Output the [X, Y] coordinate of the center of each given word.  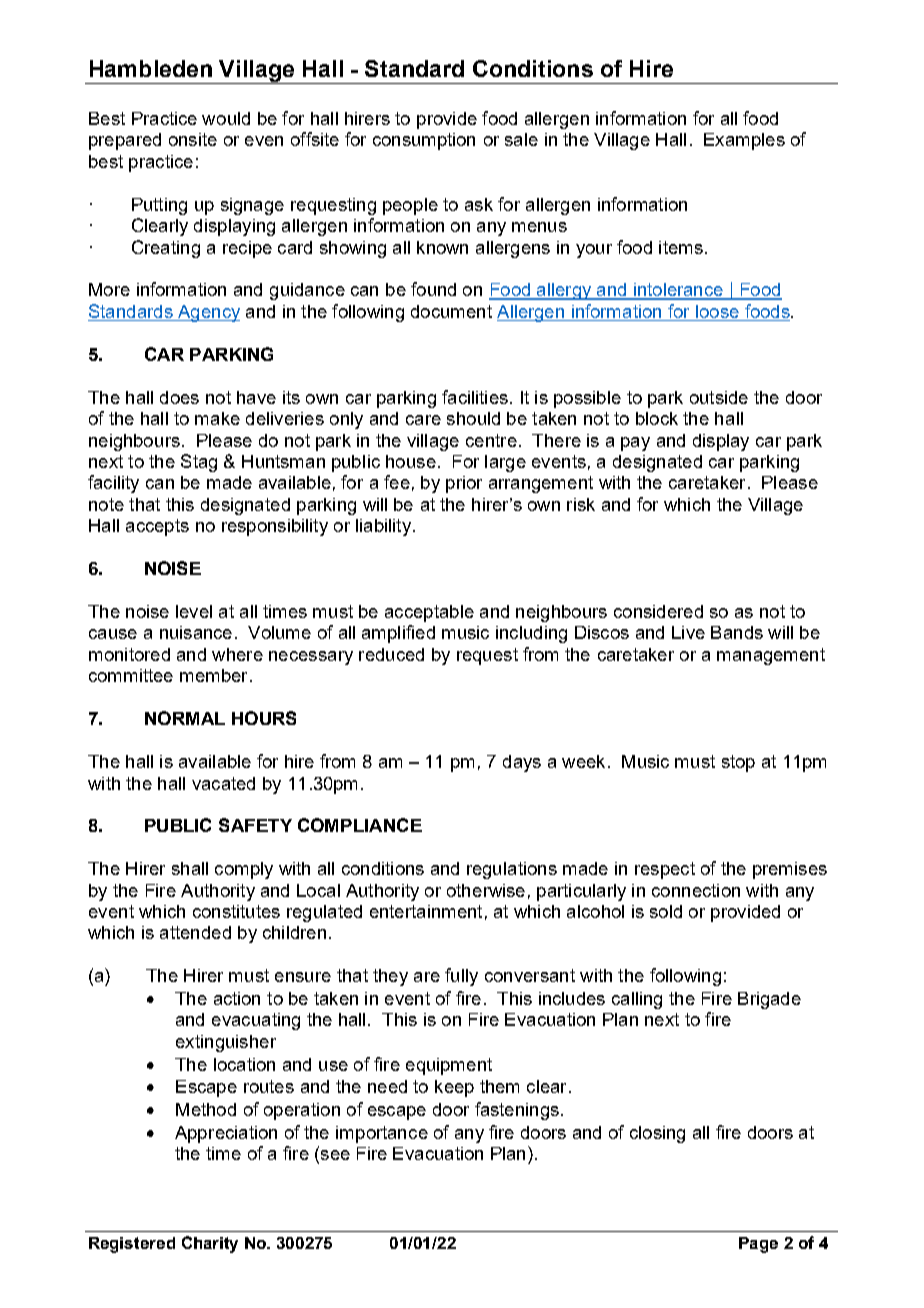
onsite [193, 139]
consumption [424, 141]
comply [244, 870]
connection [696, 890]
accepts [157, 527]
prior [464, 484]
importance [382, 1134]
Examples [744, 141]
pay [635, 444]
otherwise [486, 890]
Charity [210, 1244]
